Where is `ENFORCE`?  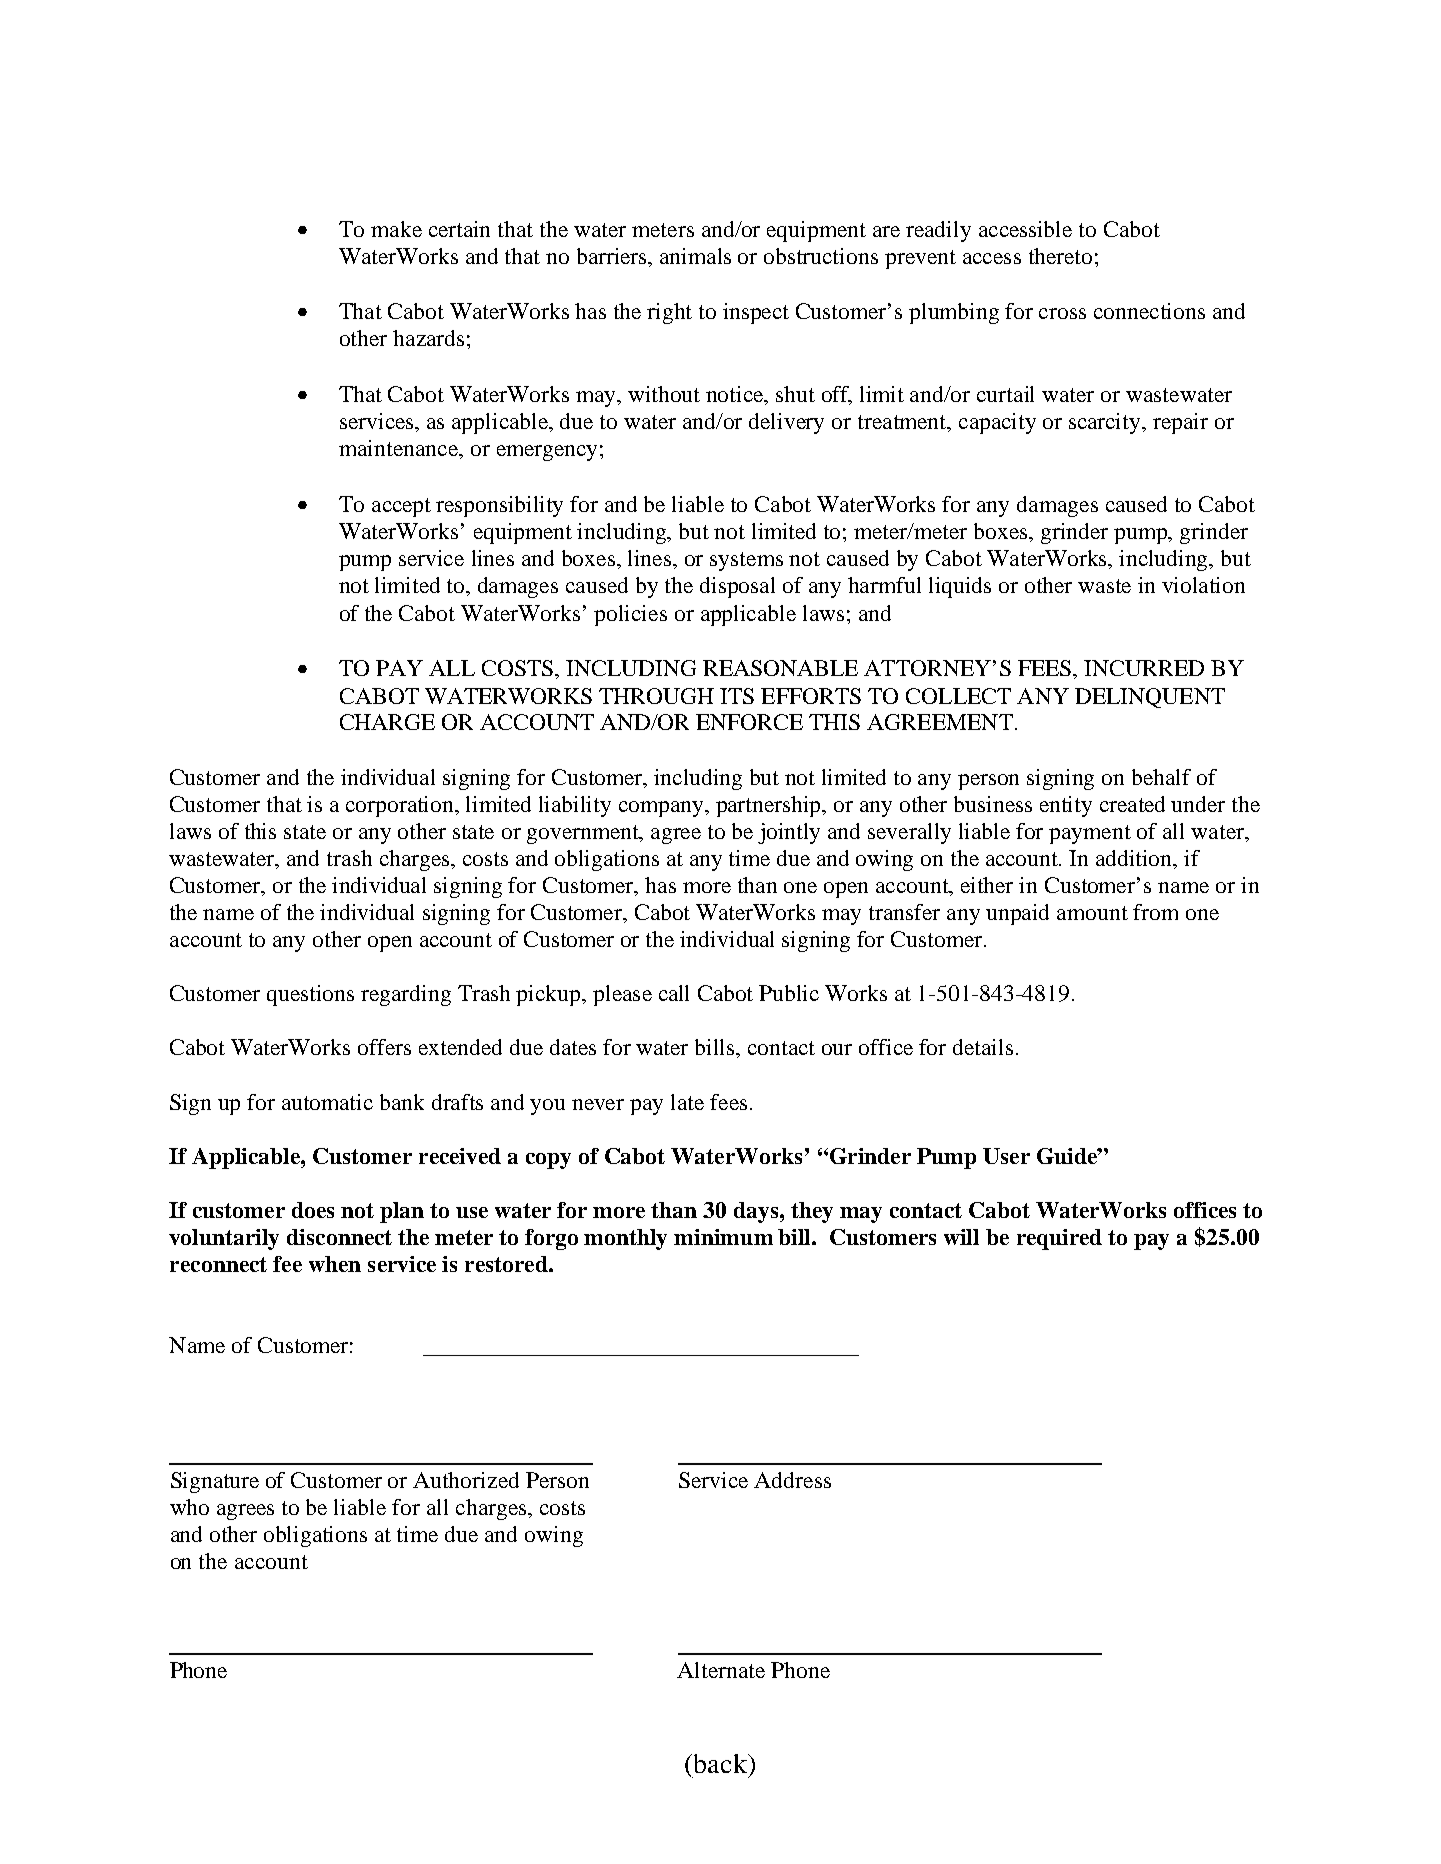 ENFORCE is located at coordinates (749, 722).
